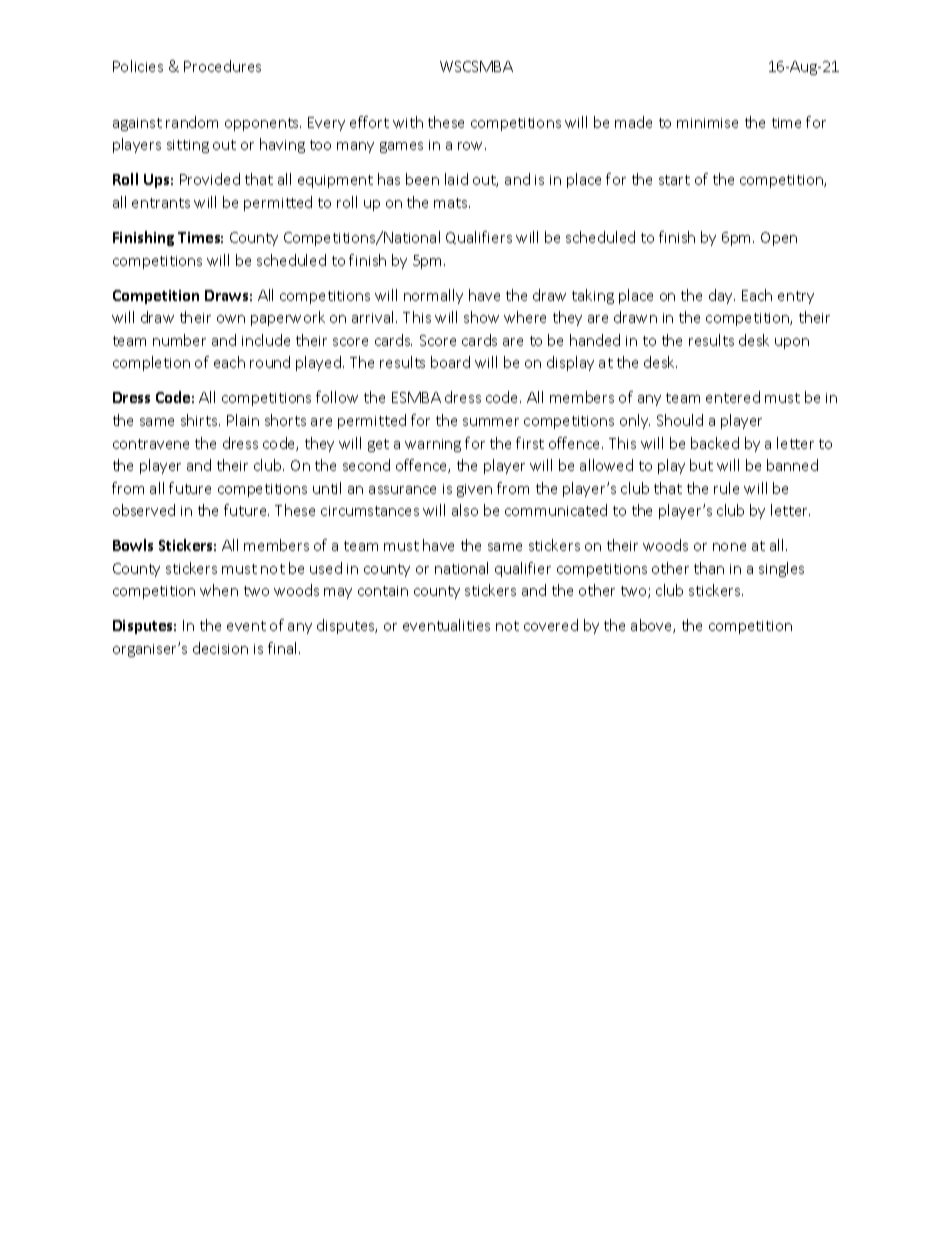  Describe the element at coordinates (222, 66) in the screenshot. I see `Procedures` at that location.
